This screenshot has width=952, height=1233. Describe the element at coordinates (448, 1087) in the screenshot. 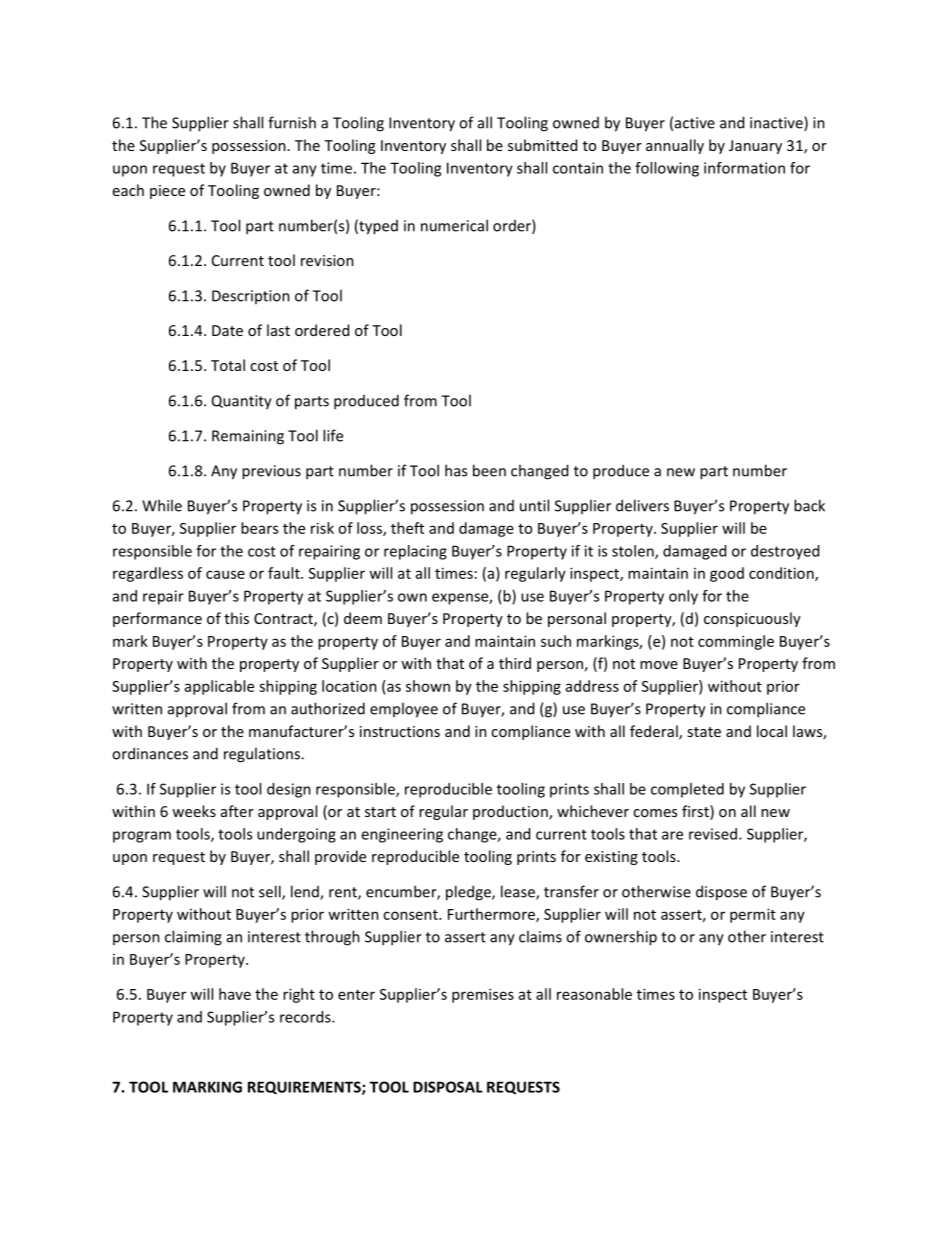

I see `DISPOSAL` at that location.
